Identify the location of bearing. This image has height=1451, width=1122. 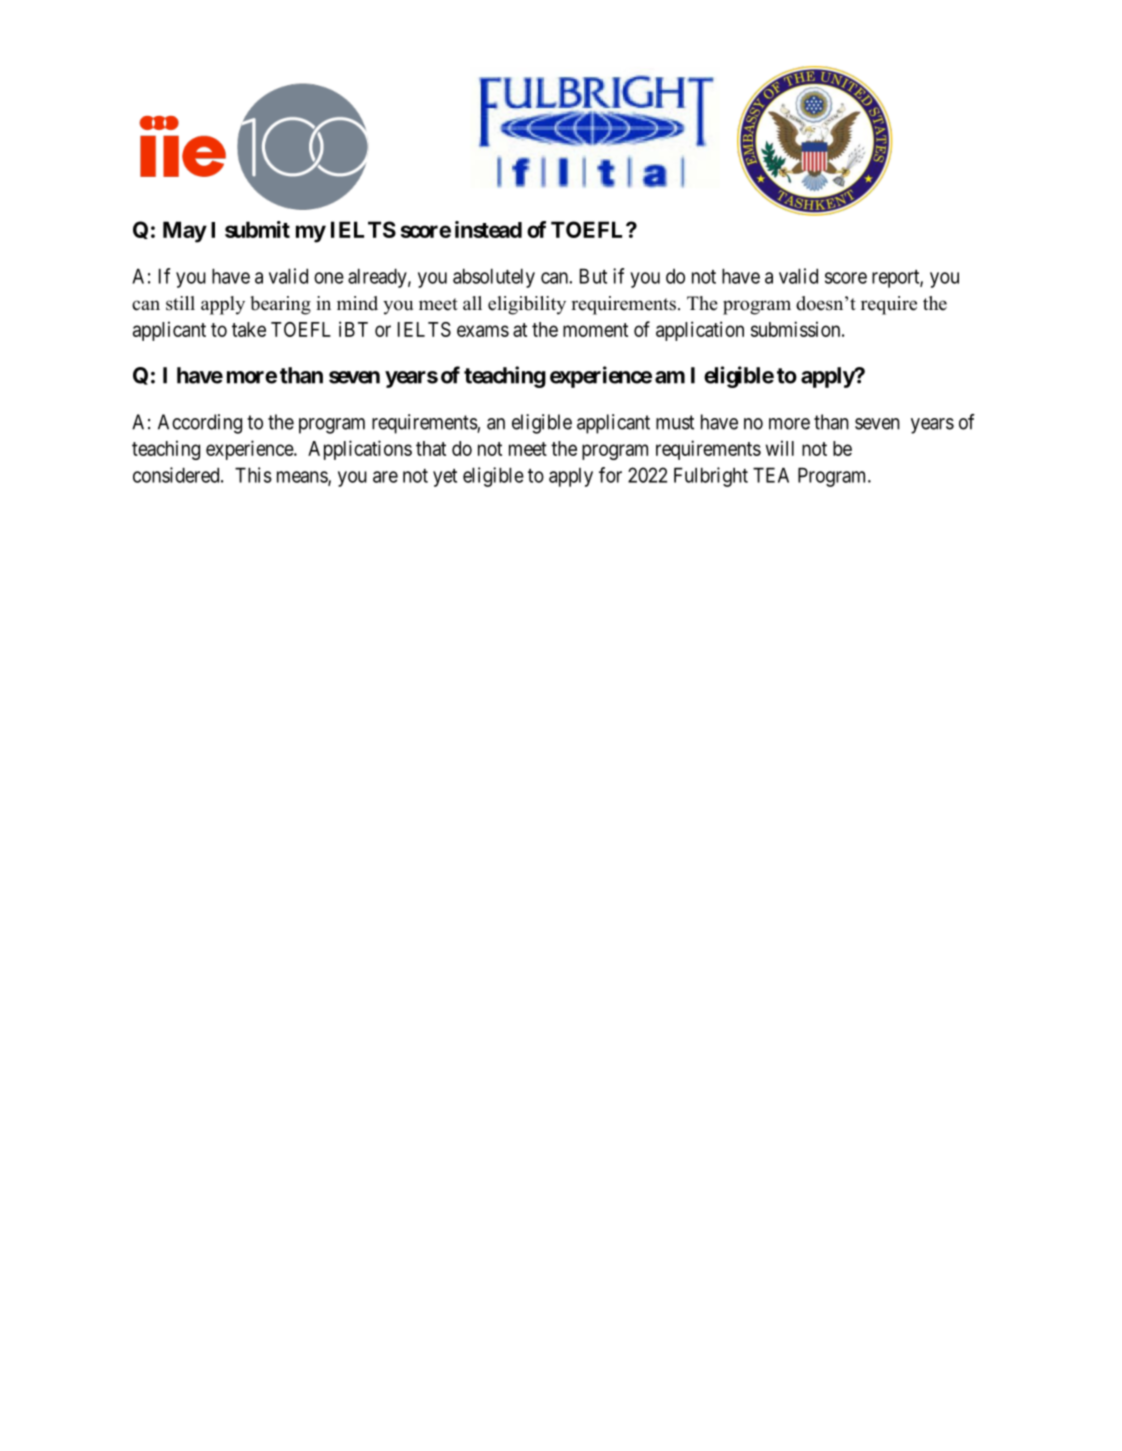
(280, 305).
